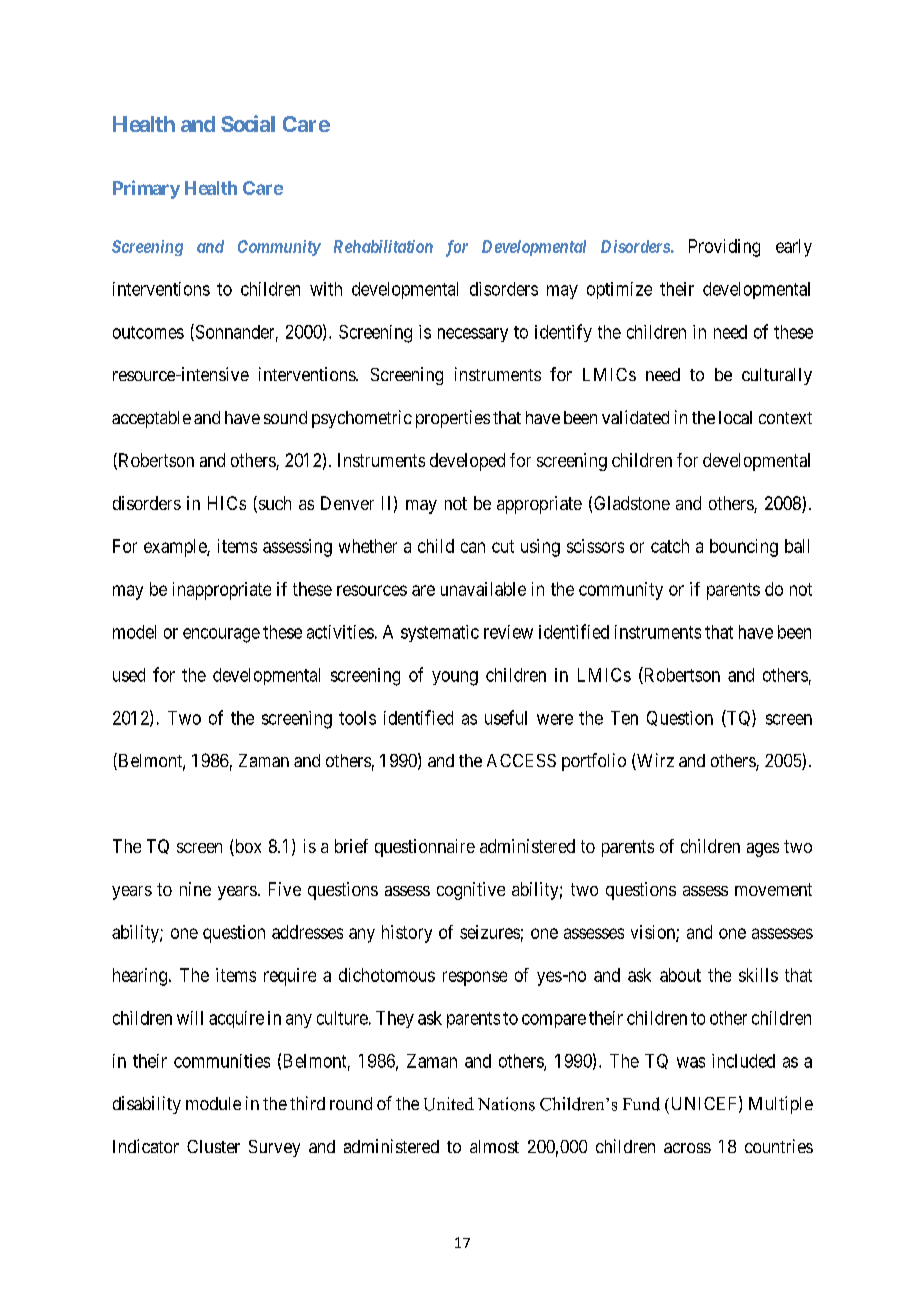 The image size is (924, 1308). I want to click on encourage, so click(221, 635).
